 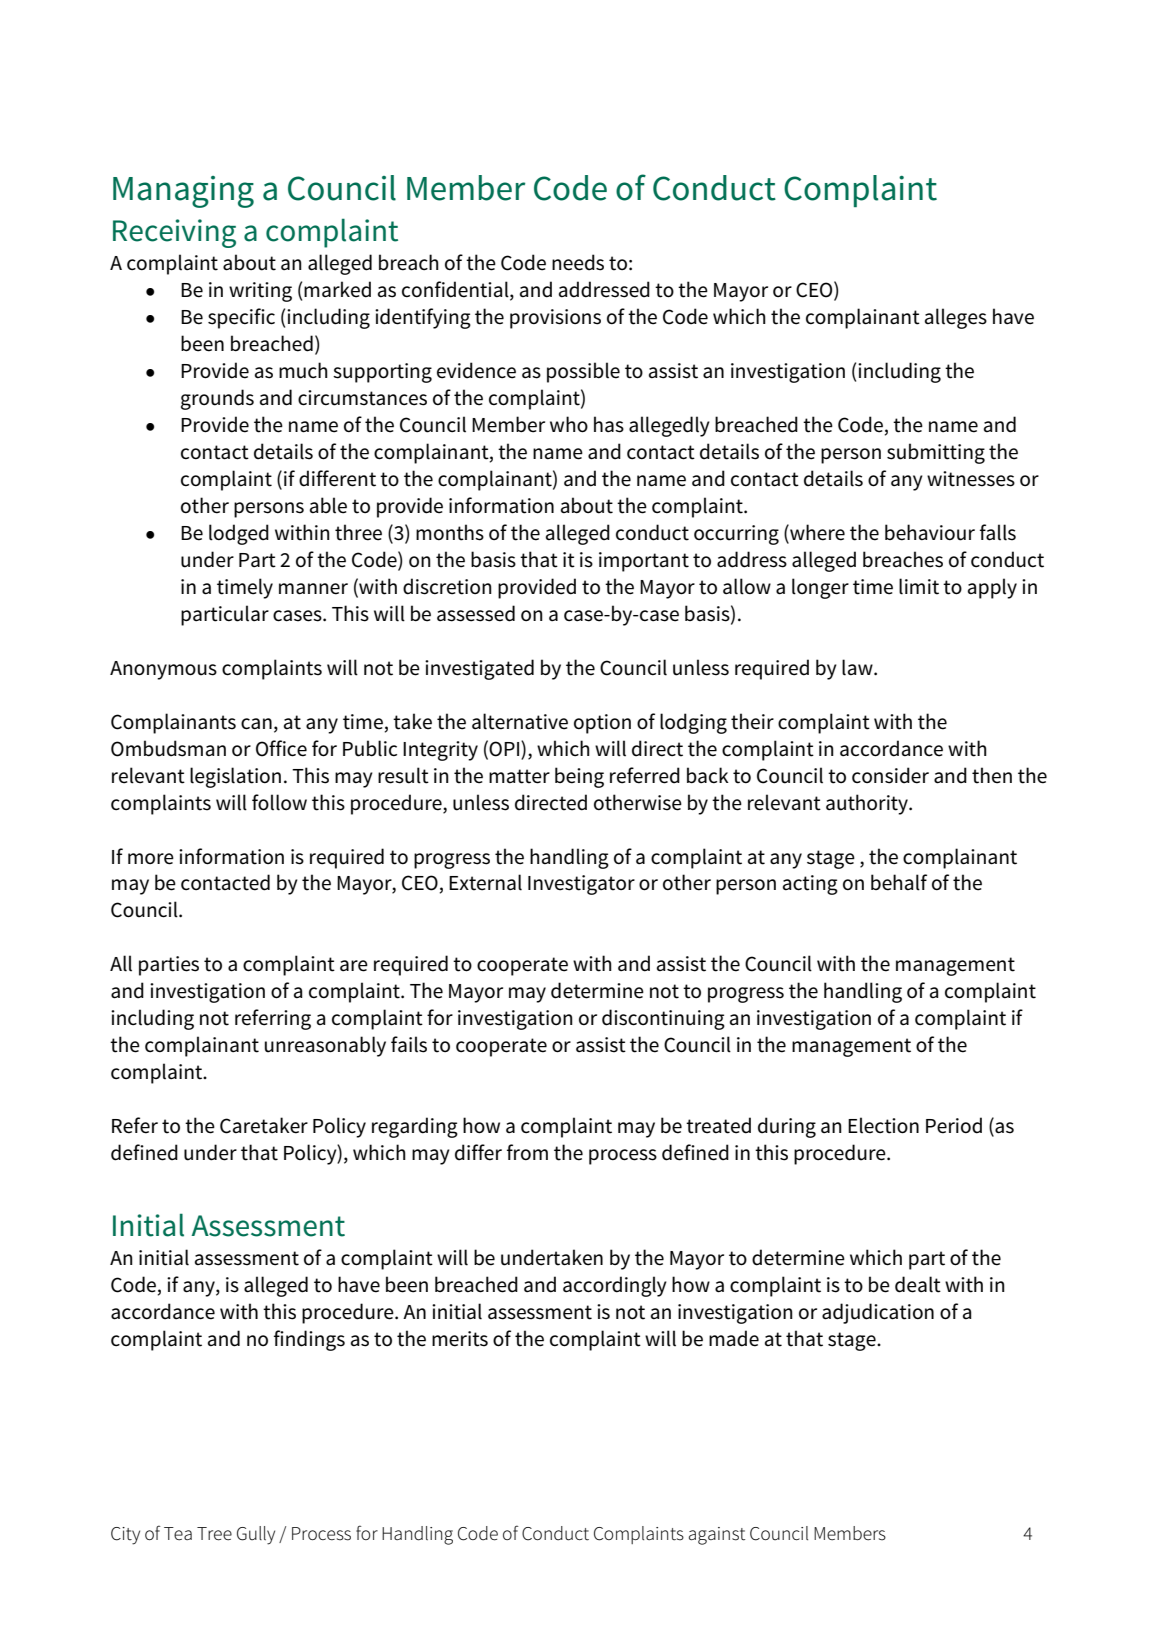 What do you see at coordinates (569, 424) in the document?
I see `who` at bounding box center [569, 424].
